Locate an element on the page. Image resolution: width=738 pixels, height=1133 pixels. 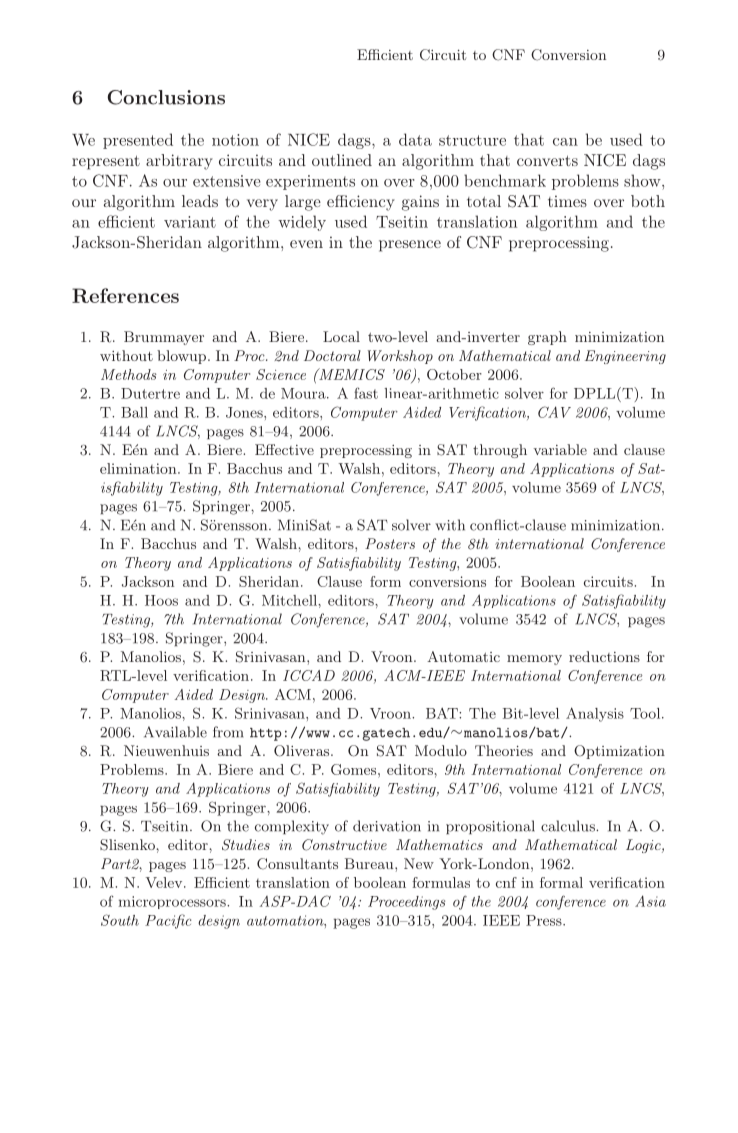
Conclusions is located at coordinates (166, 97).
